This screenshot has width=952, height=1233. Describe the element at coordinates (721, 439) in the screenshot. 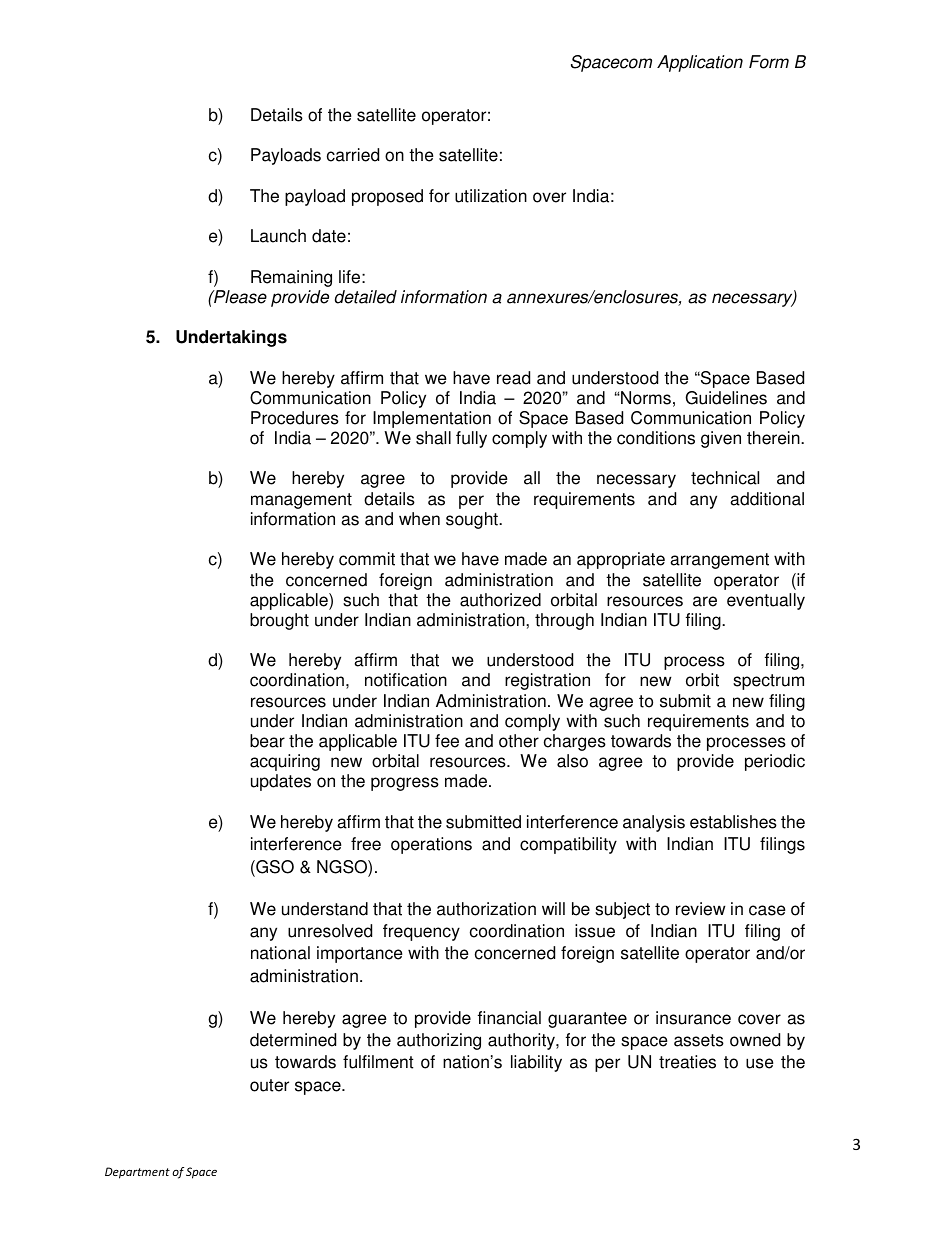

I see `given` at that location.
